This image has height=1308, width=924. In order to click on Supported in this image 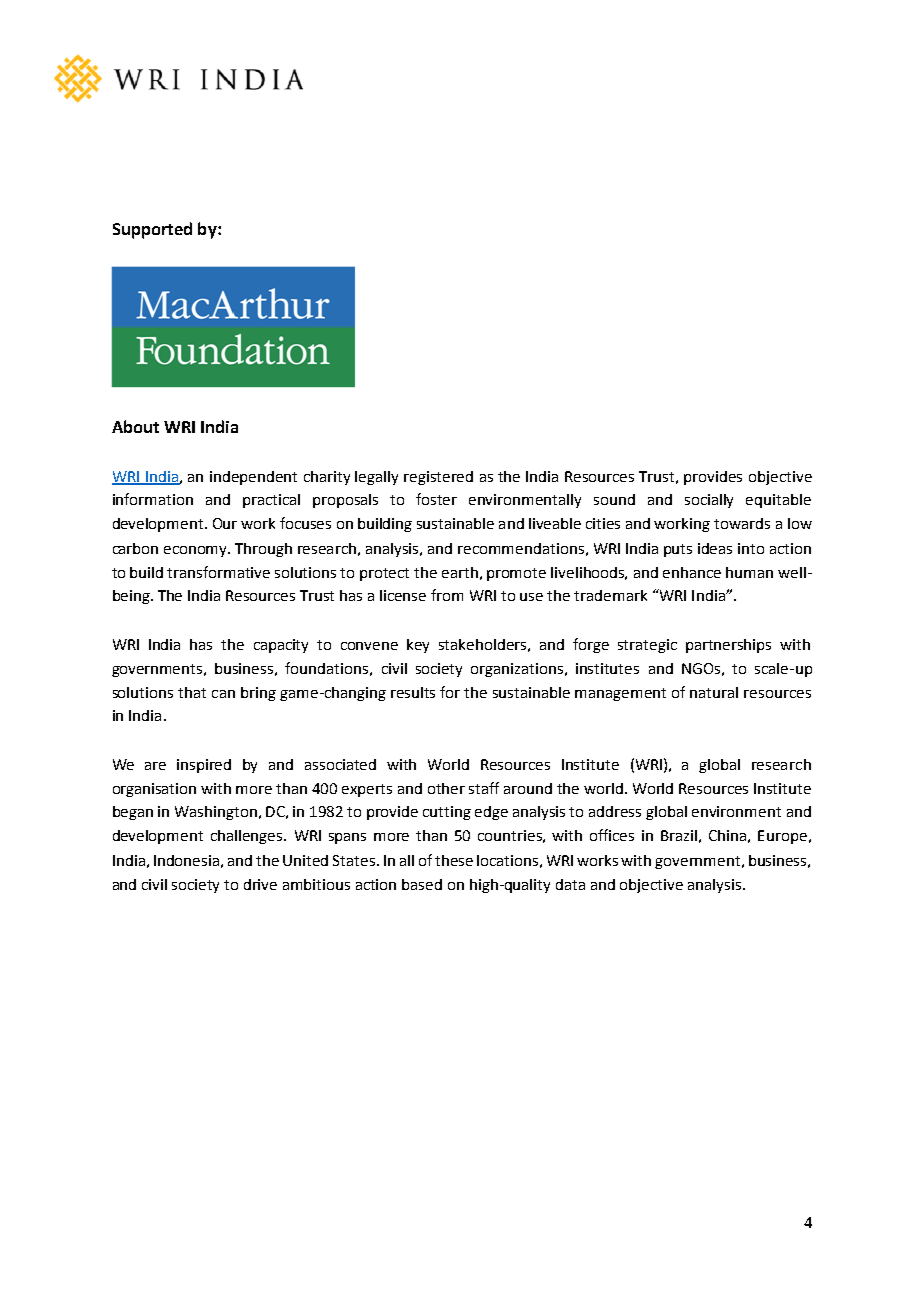, I will do `click(152, 230)`.
